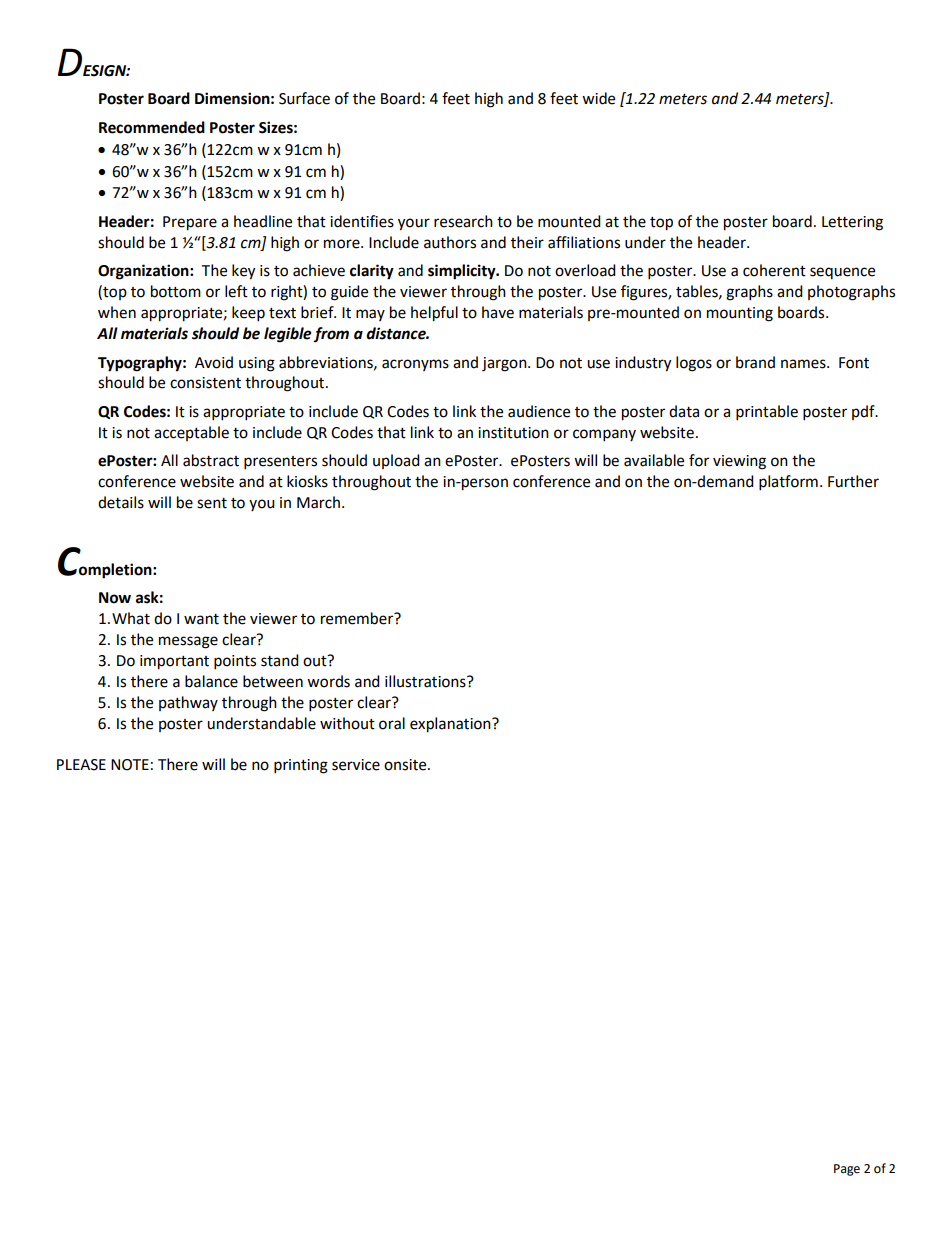  I want to click on platform, so click(788, 483).
